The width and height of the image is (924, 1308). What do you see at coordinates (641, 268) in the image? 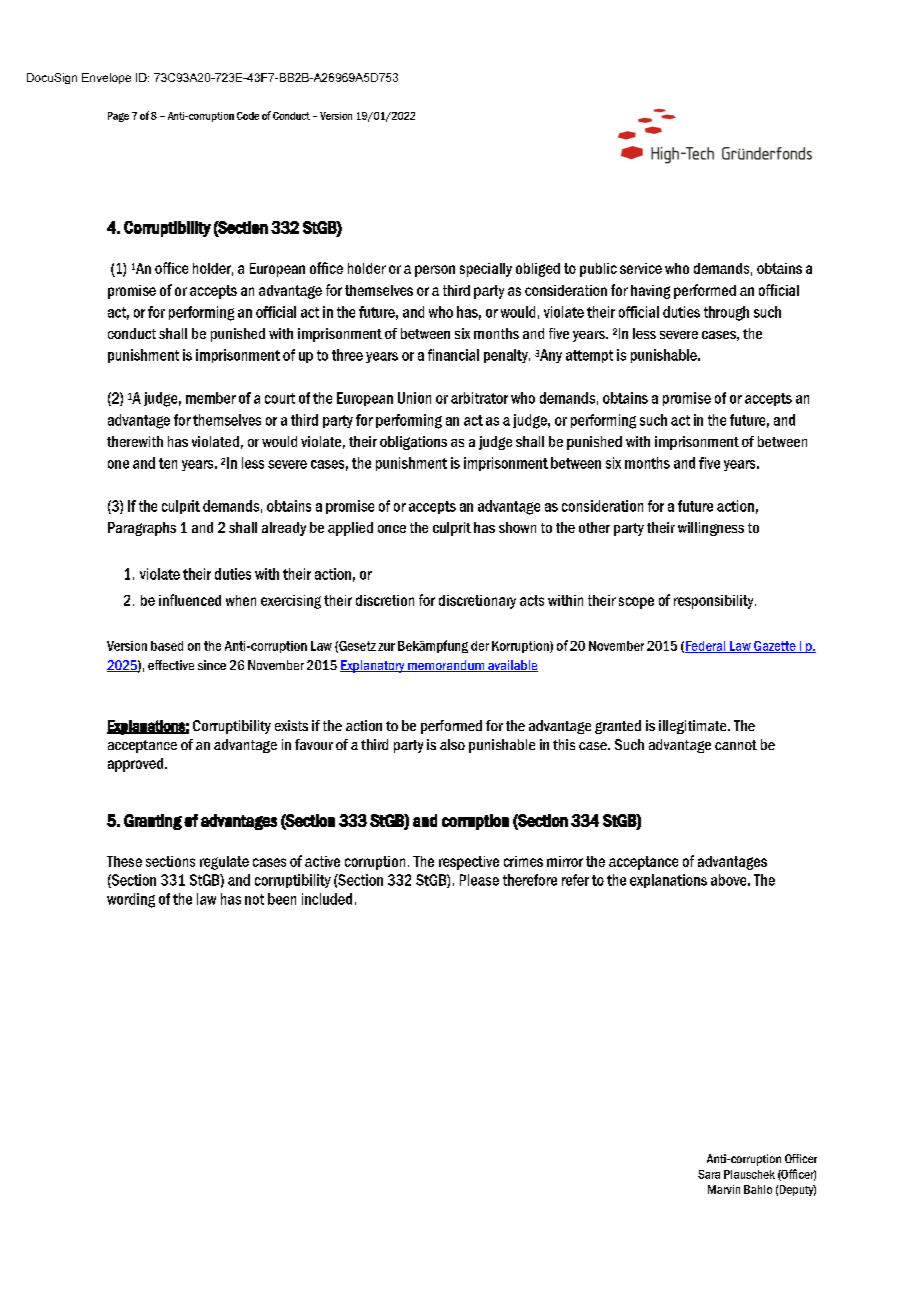
I see `service` at bounding box center [641, 268].
